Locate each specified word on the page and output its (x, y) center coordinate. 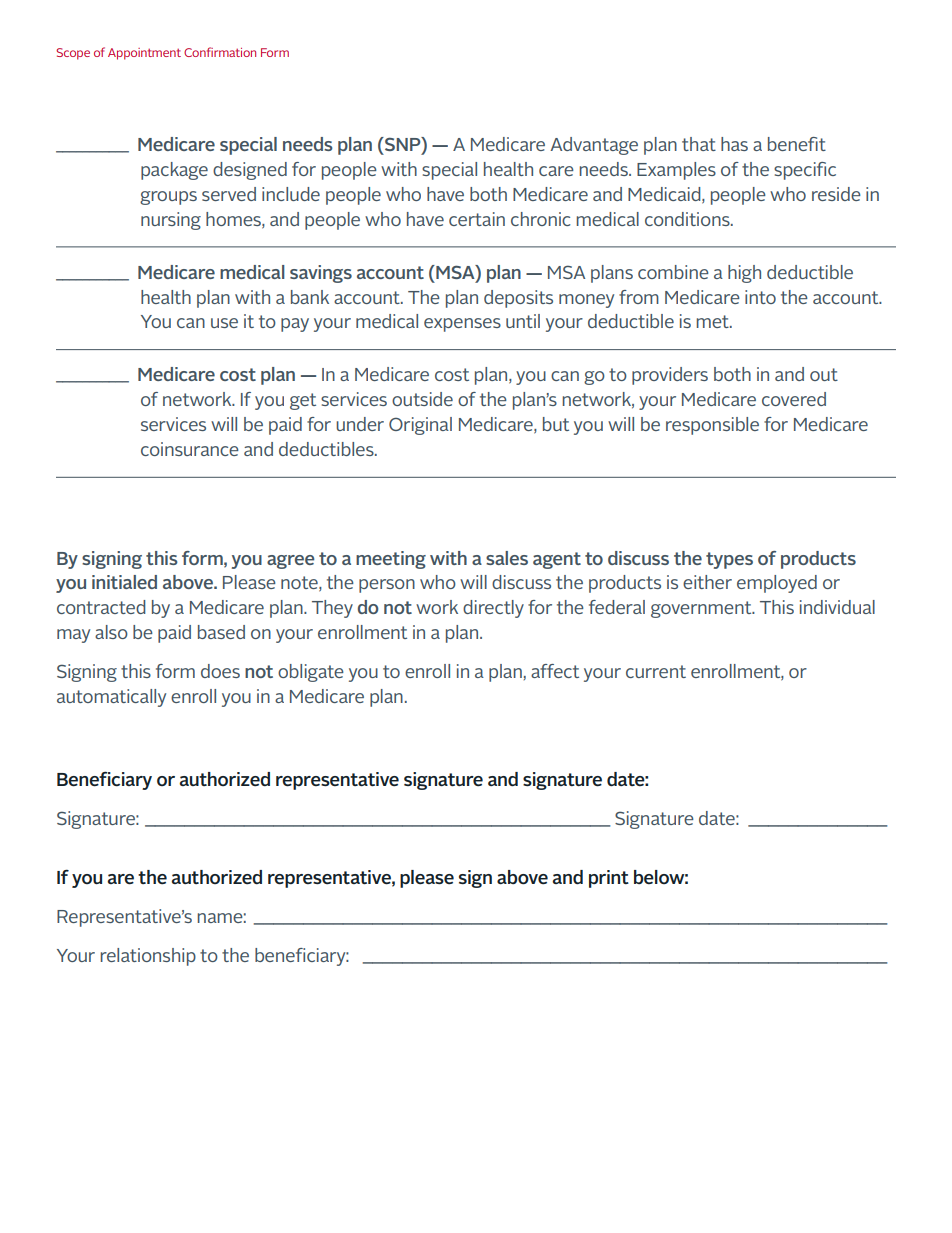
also (111, 632)
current (656, 671)
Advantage (594, 146)
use (224, 323)
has (734, 144)
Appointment (144, 54)
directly (493, 609)
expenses (462, 325)
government (702, 609)
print (609, 879)
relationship (148, 957)
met (713, 321)
